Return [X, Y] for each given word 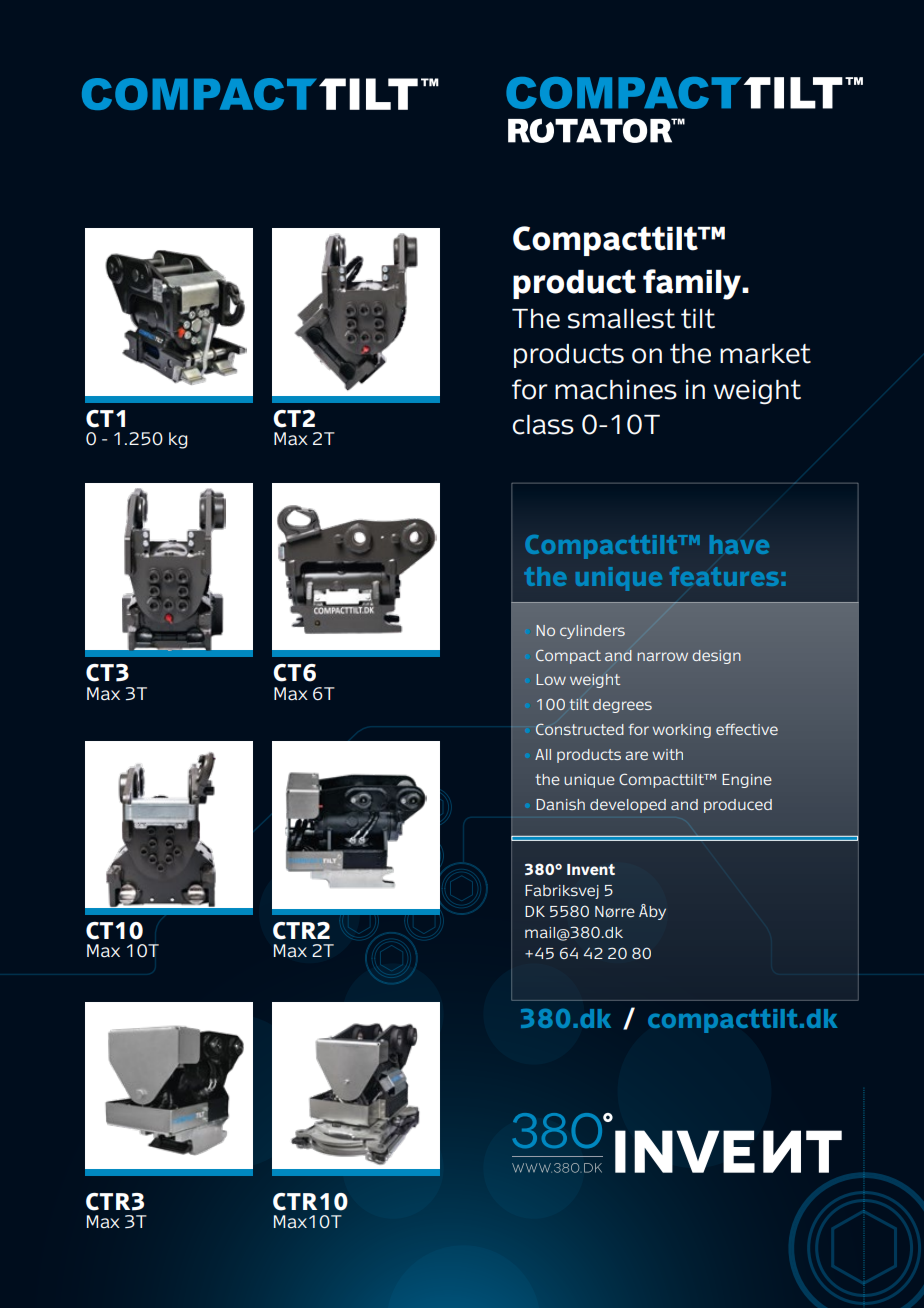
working [681, 731]
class [543, 425]
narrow [662, 656]
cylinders [592, 632]
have [739, 544]
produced [738, 806]
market [765, 354]
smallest [621, 319]
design [716, 657]
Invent [591, 869]
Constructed [580, 729]
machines [616, 390]
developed [628, 806]
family [693, 284]
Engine [747, 781]
